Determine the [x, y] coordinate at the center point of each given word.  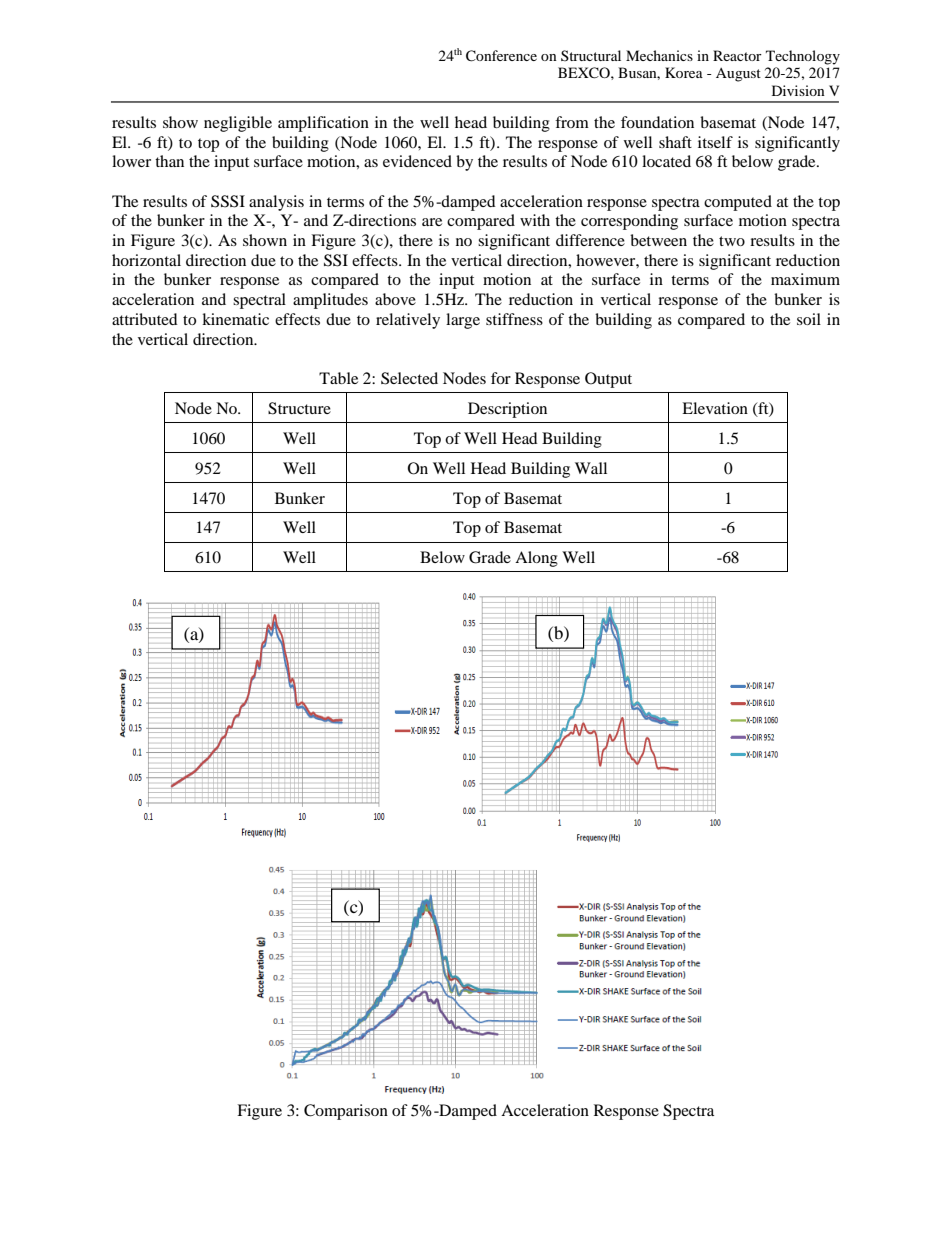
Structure [299, 408]
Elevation [715, 408]
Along [536, 559]
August [738, 75]
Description [507, 410]
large [463, 321]
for [501, 378]
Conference [501, 56]
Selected [409, 378]
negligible [238, 124]
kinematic [235, 319]
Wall [591, 468]
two [732, 241]
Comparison [346, 1112]
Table [338, 378]
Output [608, 380]
